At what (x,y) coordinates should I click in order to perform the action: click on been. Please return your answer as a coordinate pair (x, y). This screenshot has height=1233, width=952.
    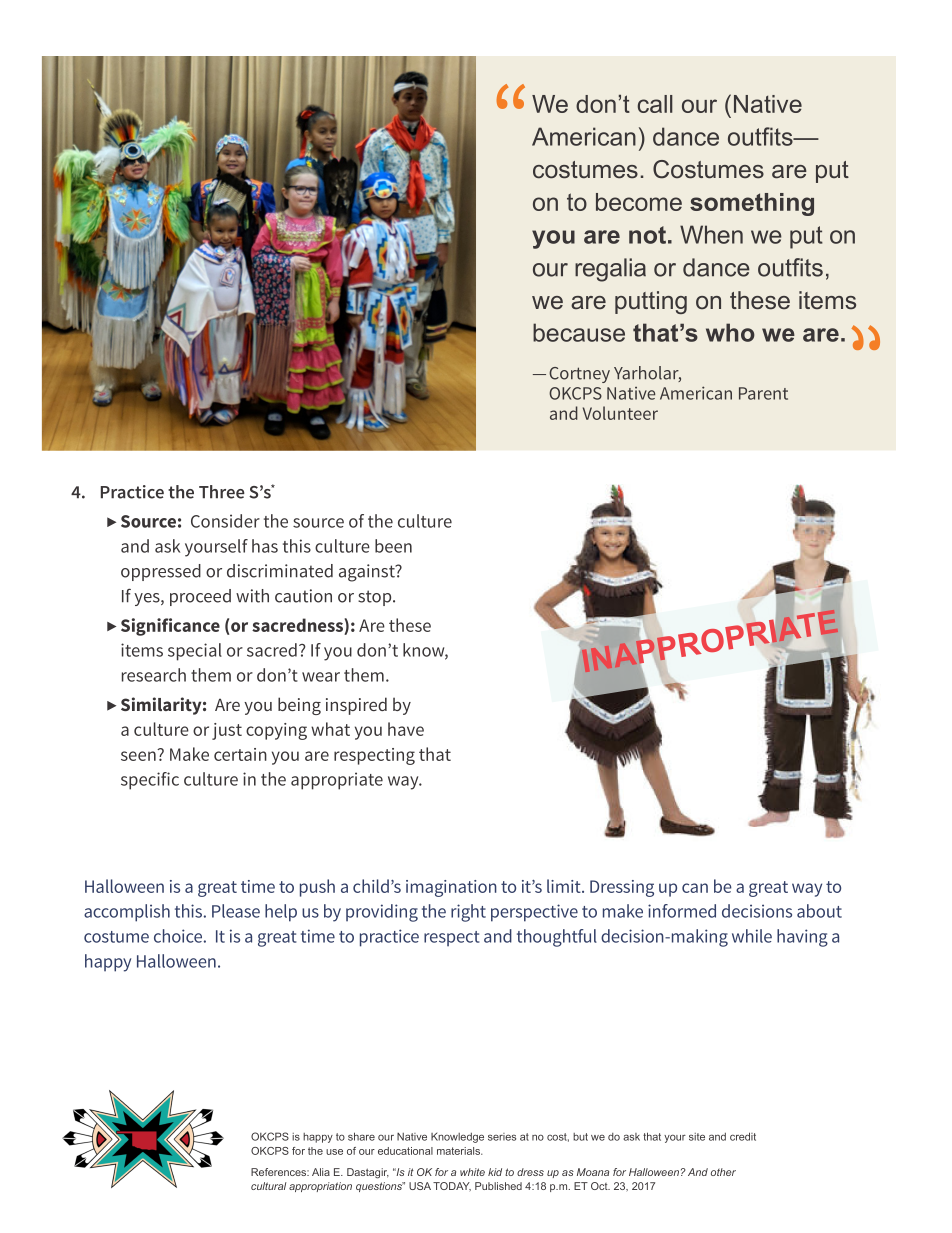
    Looking at the image, I should click on (393, 546).
